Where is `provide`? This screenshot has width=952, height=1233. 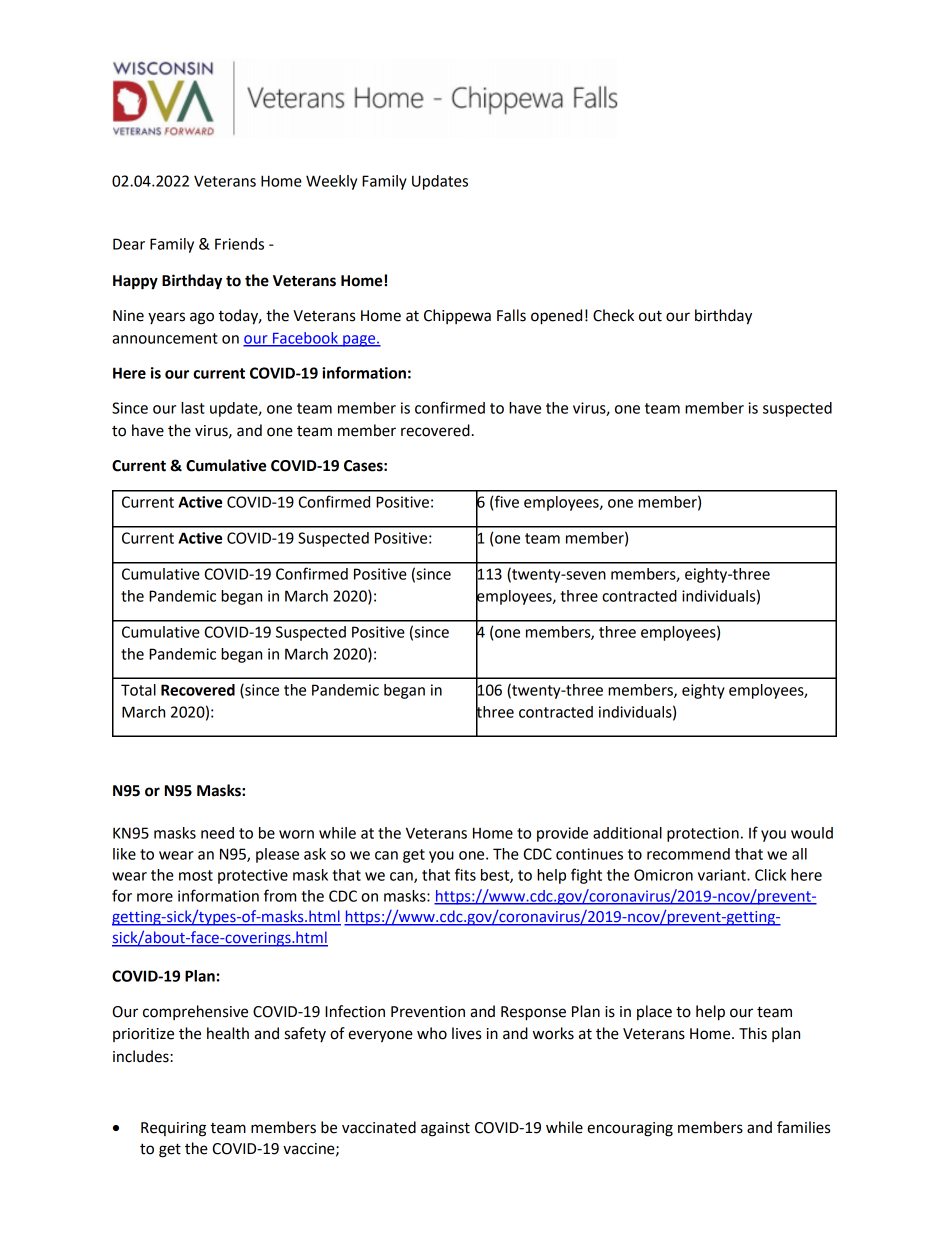
provide is located at coordinates (562, 834).
